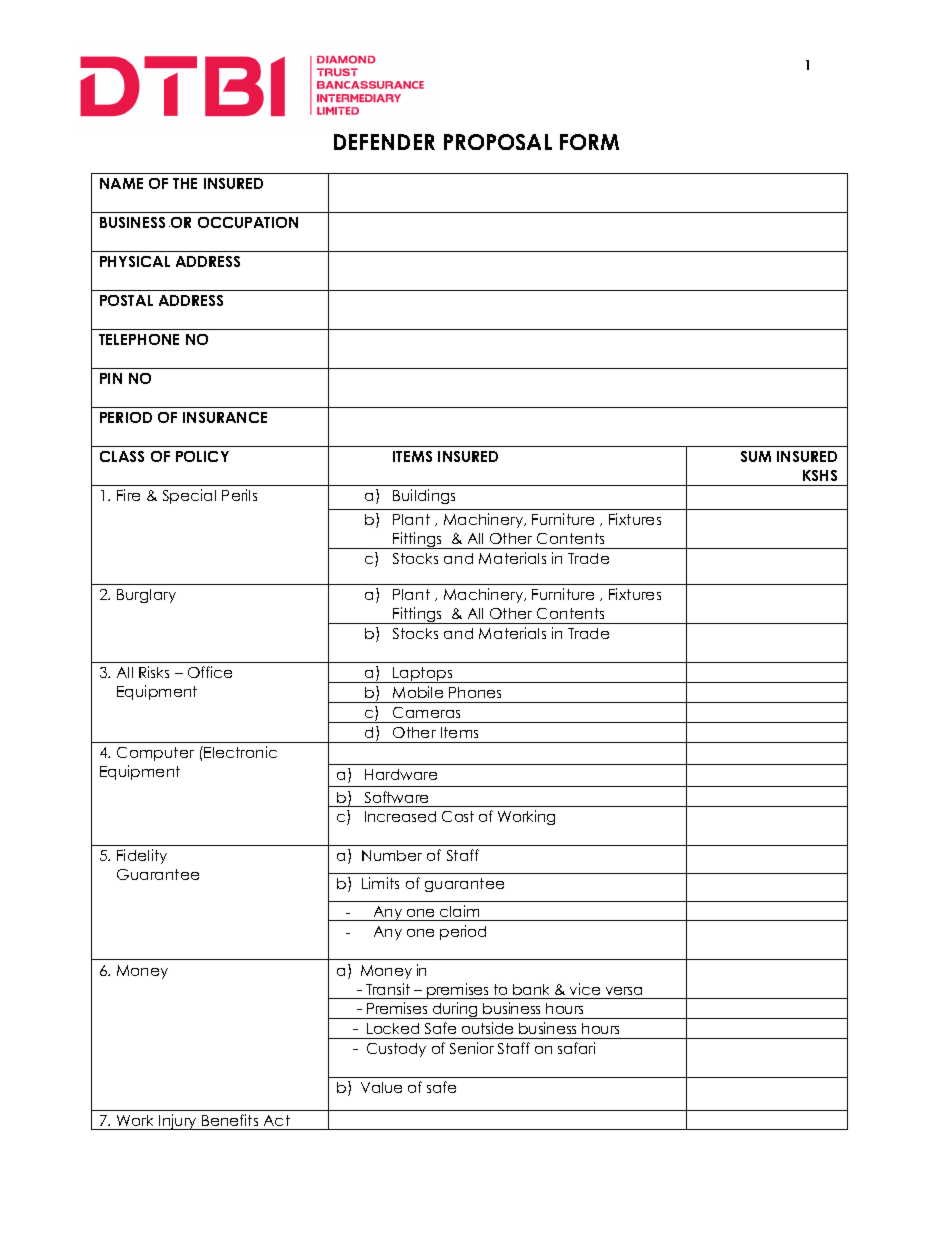 Image resolution: width=952 pixels, height=1233 pixels. Describe the element at coordinates (424, 496) in the page. I see `Buildings` at that location.
